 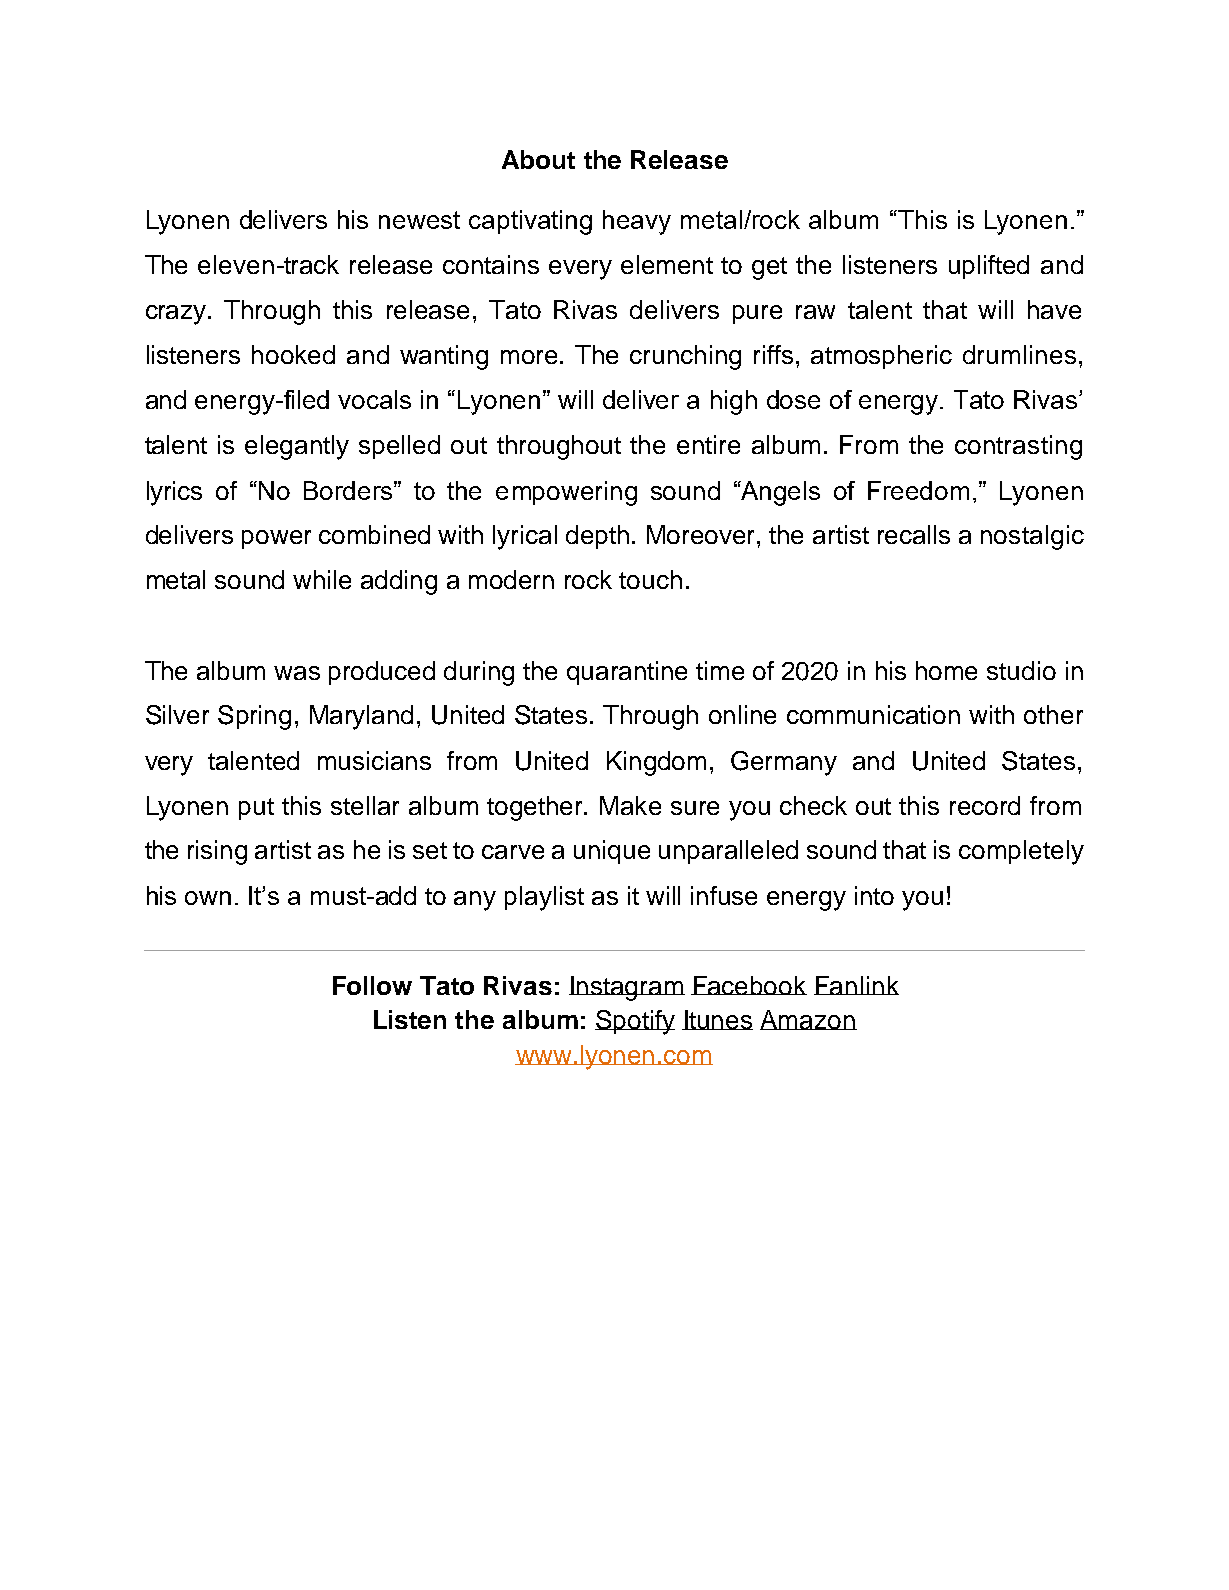 I want to click on newest, so click(x=419, y=220).
